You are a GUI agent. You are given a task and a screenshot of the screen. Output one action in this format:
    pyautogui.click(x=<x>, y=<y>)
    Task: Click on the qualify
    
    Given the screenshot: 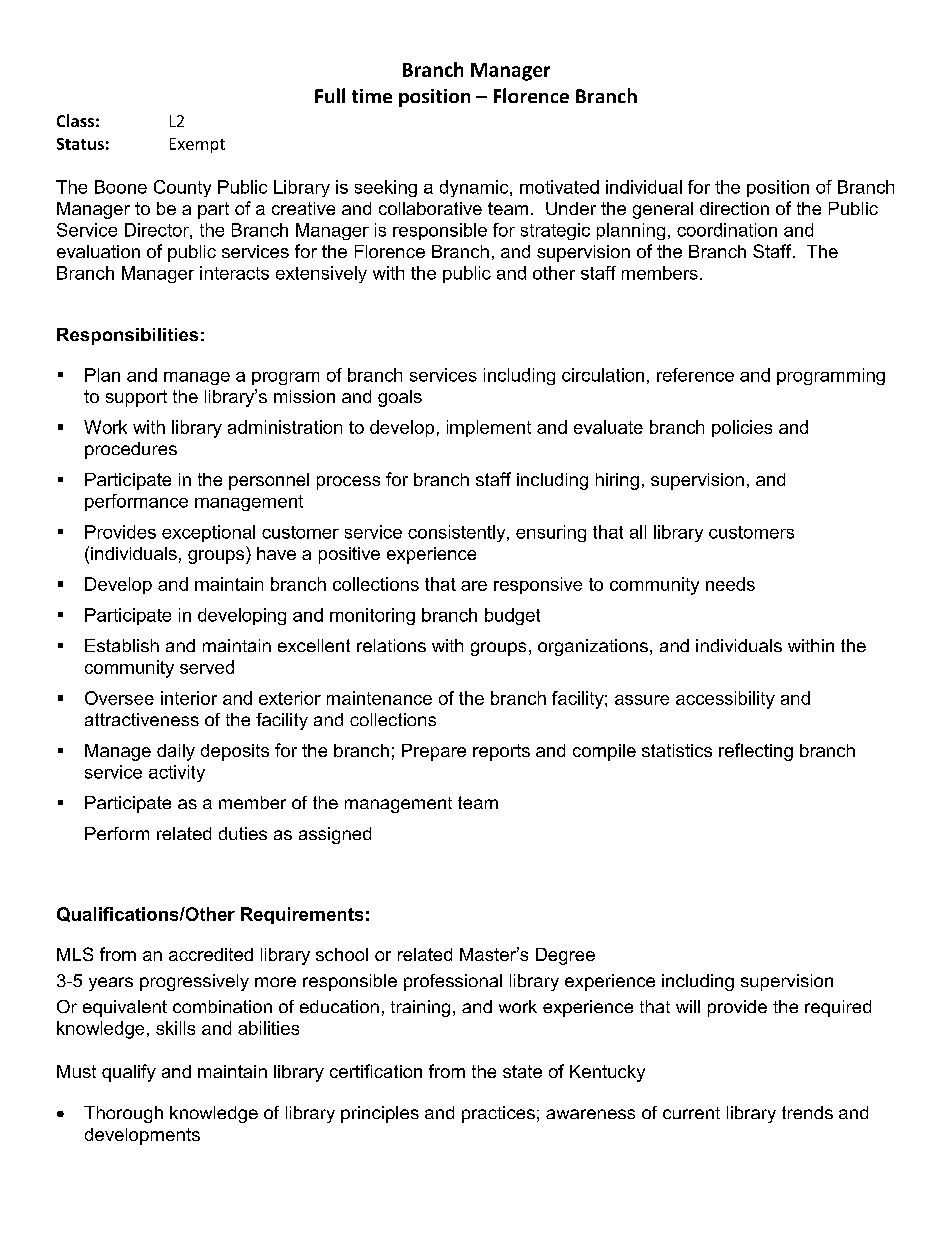 What is the action you would take?
    pyautogui.click(x=129, y=1073)
